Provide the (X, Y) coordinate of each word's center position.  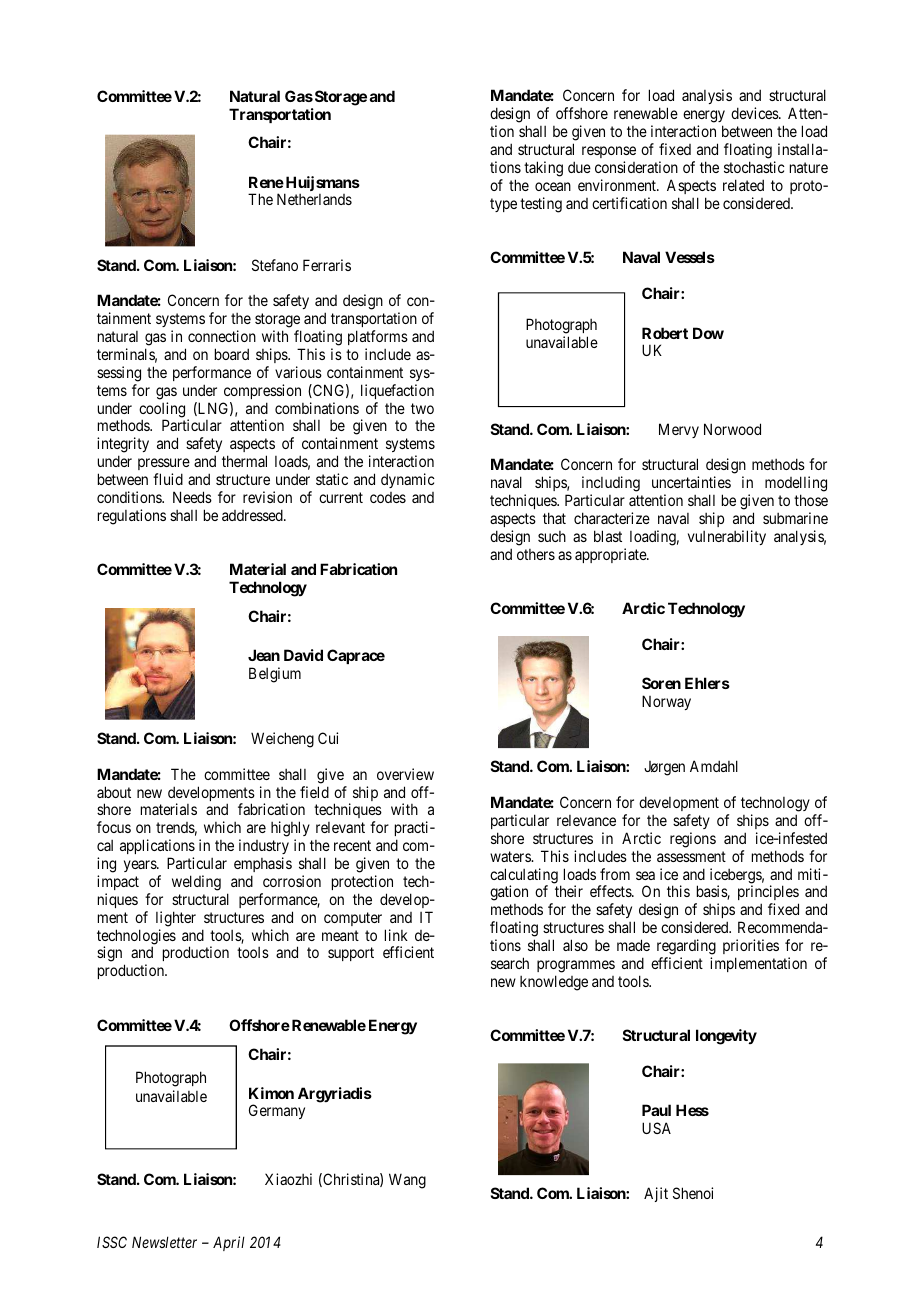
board (232, 354)
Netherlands (314, 199)
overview (405, 774)
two (422, 408)
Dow (708, 333)
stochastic (754, 167)
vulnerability (727, 537)
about (114, 792)
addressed (253, 515)
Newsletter (164, 1242)
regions (693, 840)
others (536, 554)
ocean (553, 186)
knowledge (554, 983)
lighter (176, 919)
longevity (726, 1037)
